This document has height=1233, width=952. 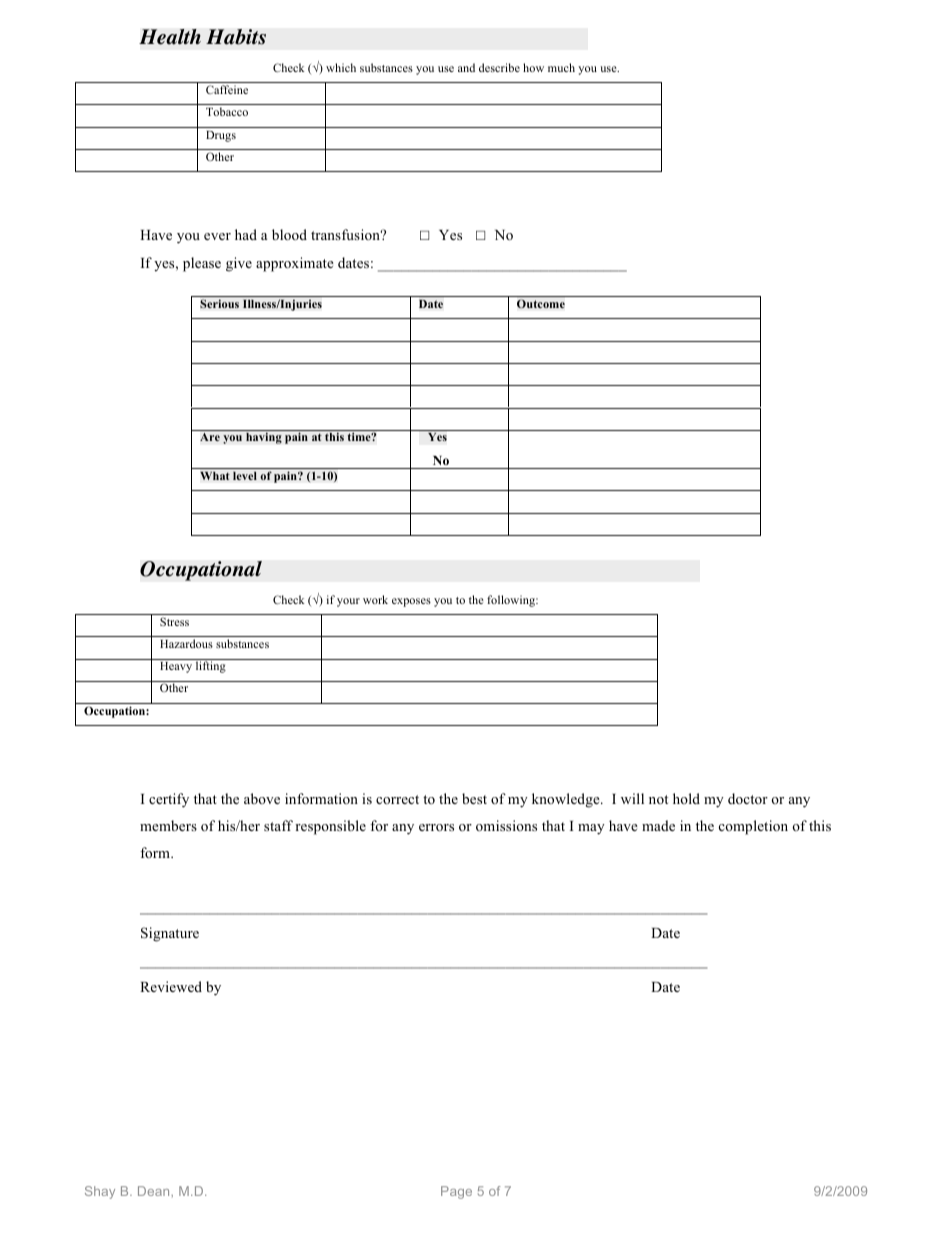 I want to click on and, so click(x=466, y=67).
